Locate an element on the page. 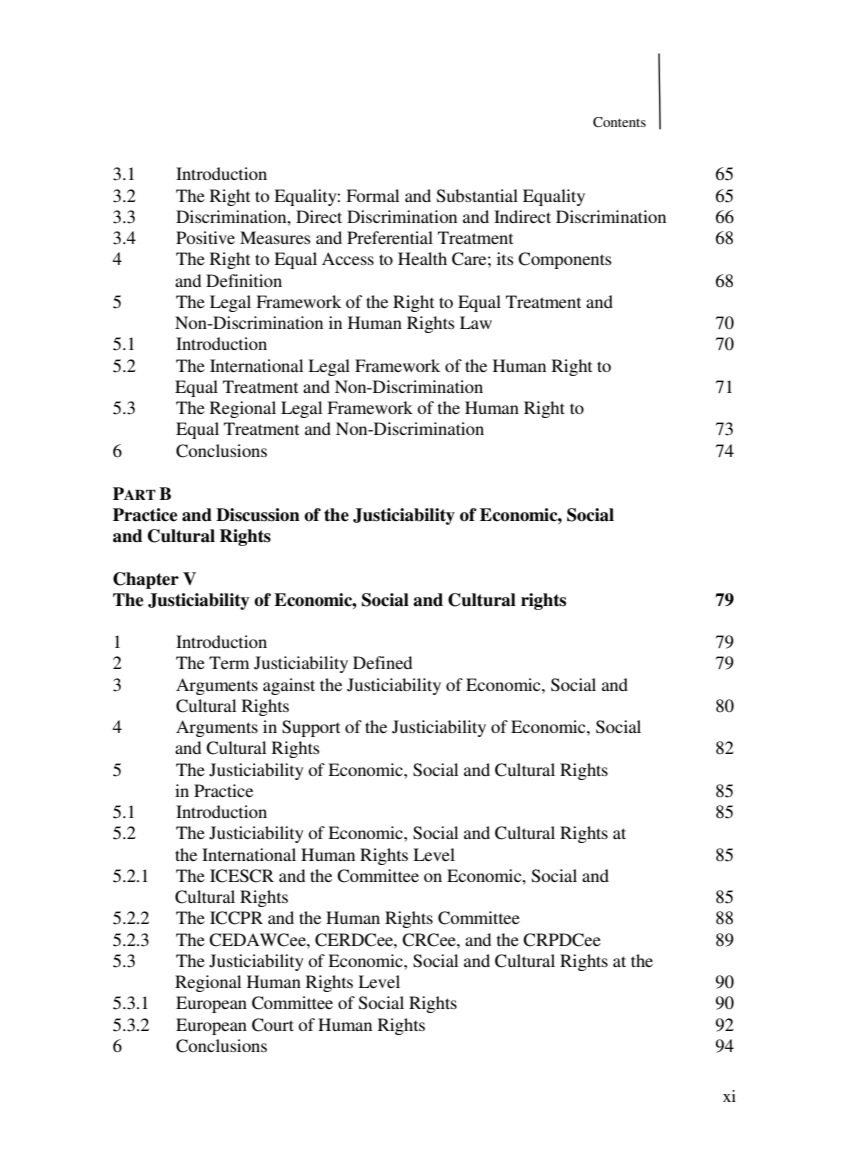  Defined is located at coordinates (382, 662).
